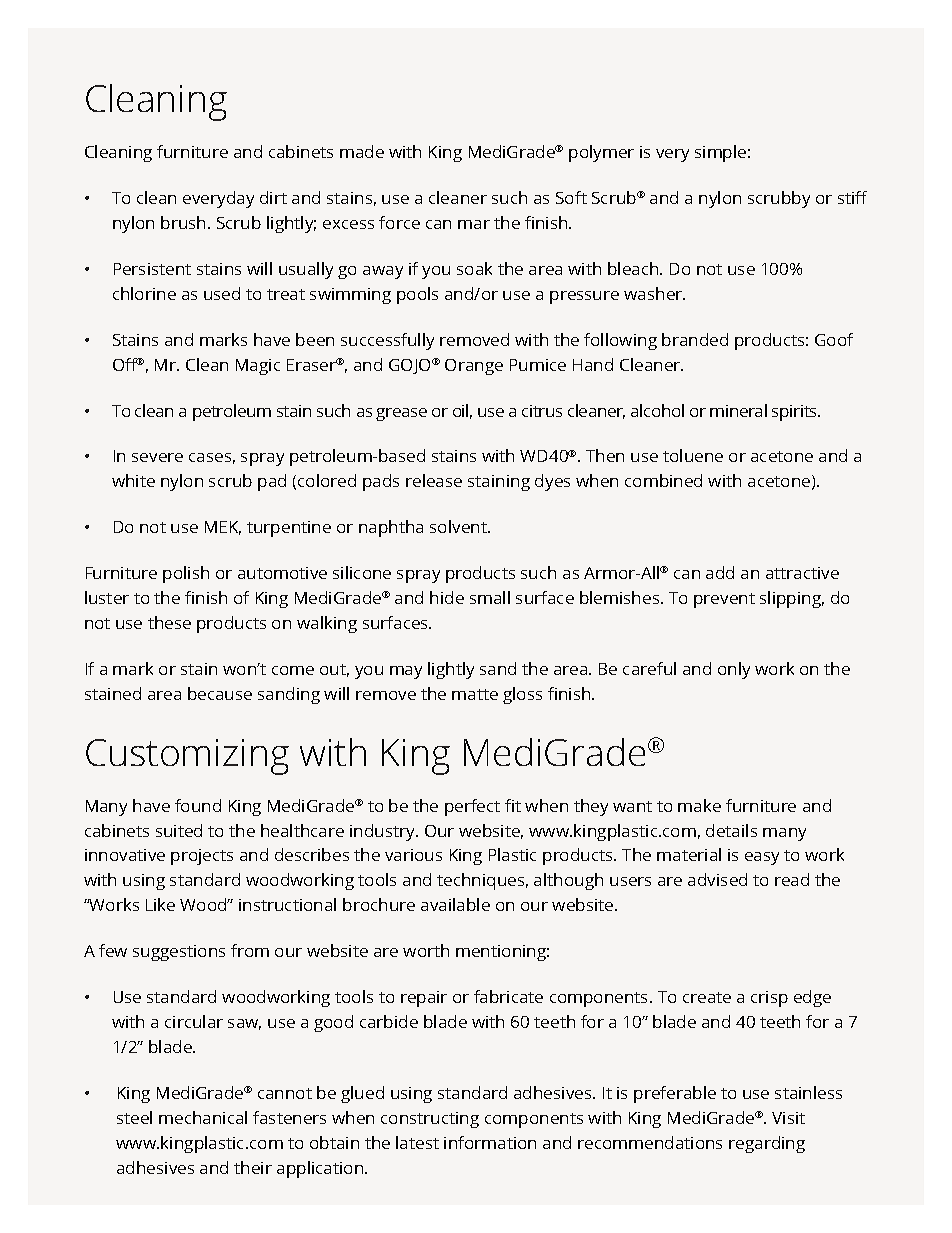  What do you see at coordinates (455, 904) in the screenshot?
I see `available` at bounding box center [455, 904].
